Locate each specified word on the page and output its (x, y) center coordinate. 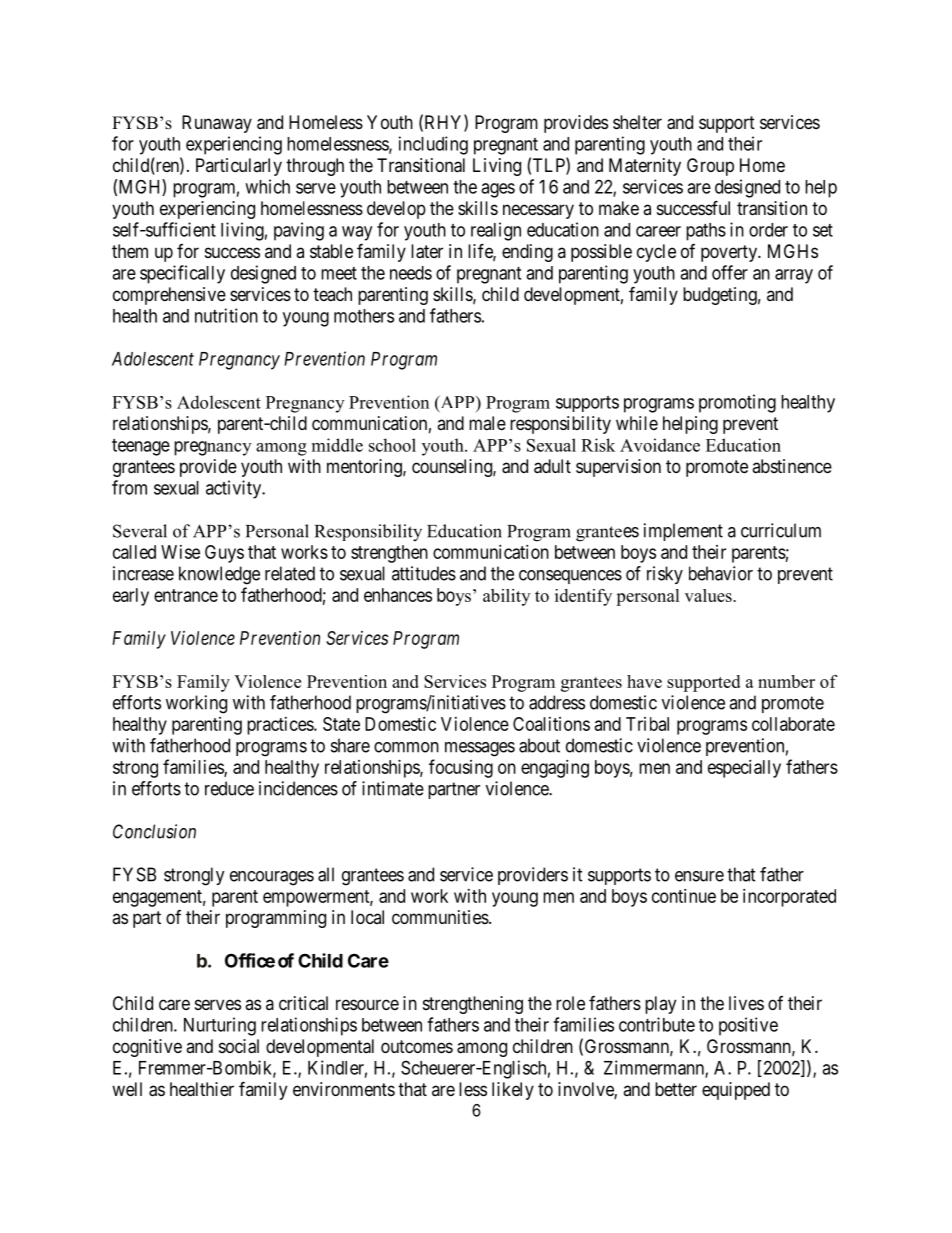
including (433, 145)
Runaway (217, 124)
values (709, 595)
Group (710, 167)
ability (506, 597)
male (487, 423)
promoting (737, 403)
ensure (699, 876)
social (239, 1046)
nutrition (226, 315)
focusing (461, 768)
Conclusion (154, 831)
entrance (186, 595)
